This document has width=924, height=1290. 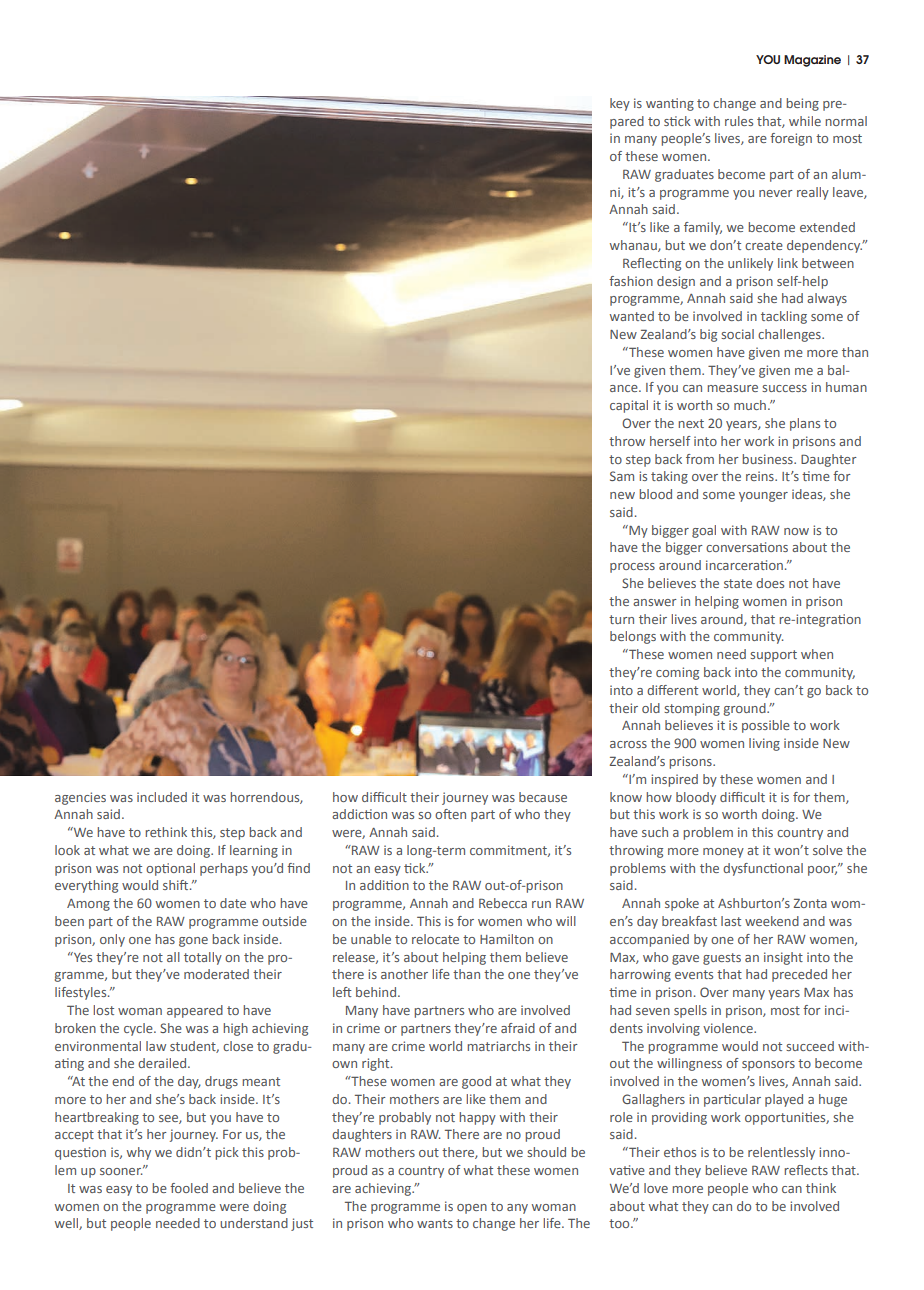 What do you see at coordinates (450, 814) in the document?
I see `often` at bounding box center [450, 814].
